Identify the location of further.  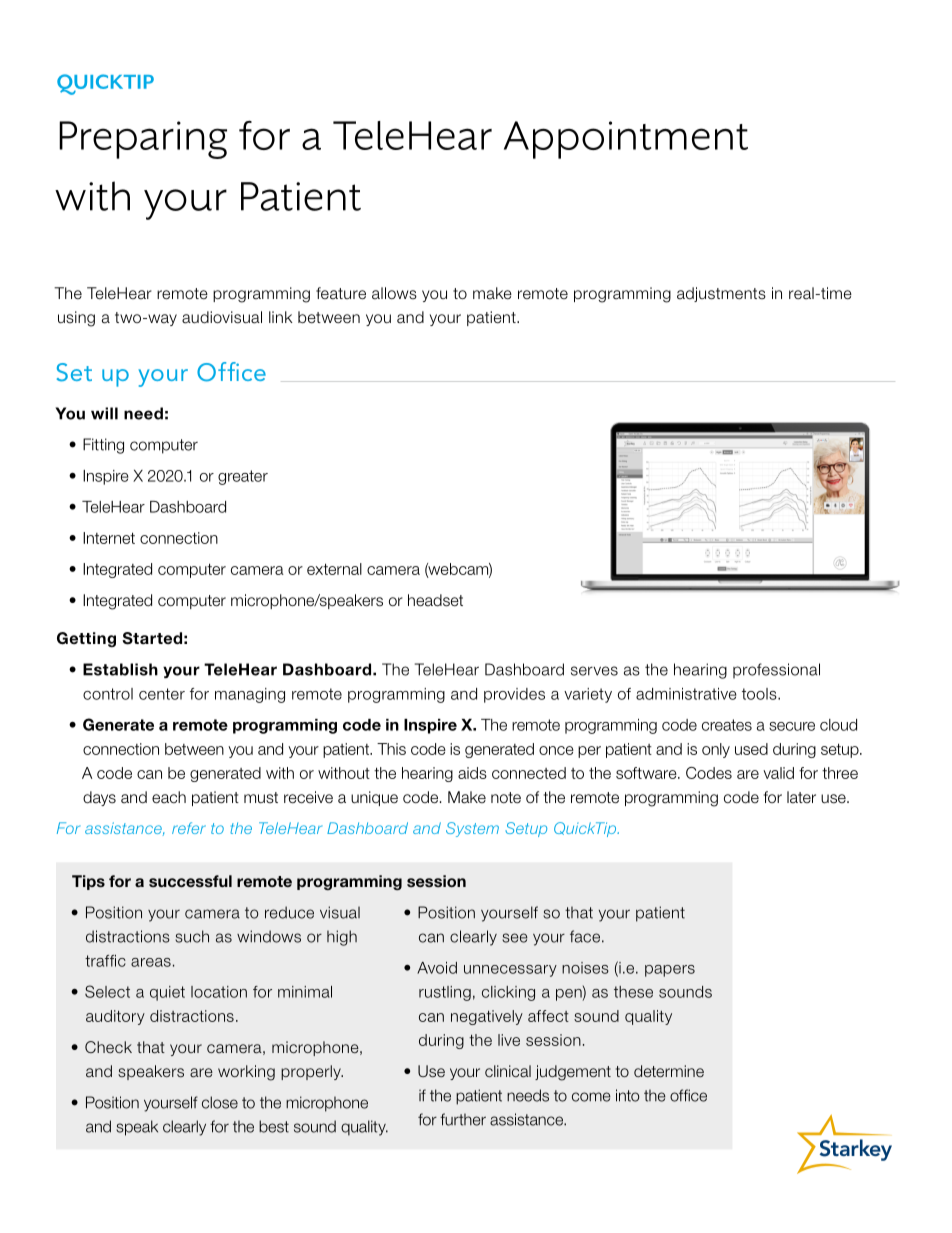
(463, 1119).
